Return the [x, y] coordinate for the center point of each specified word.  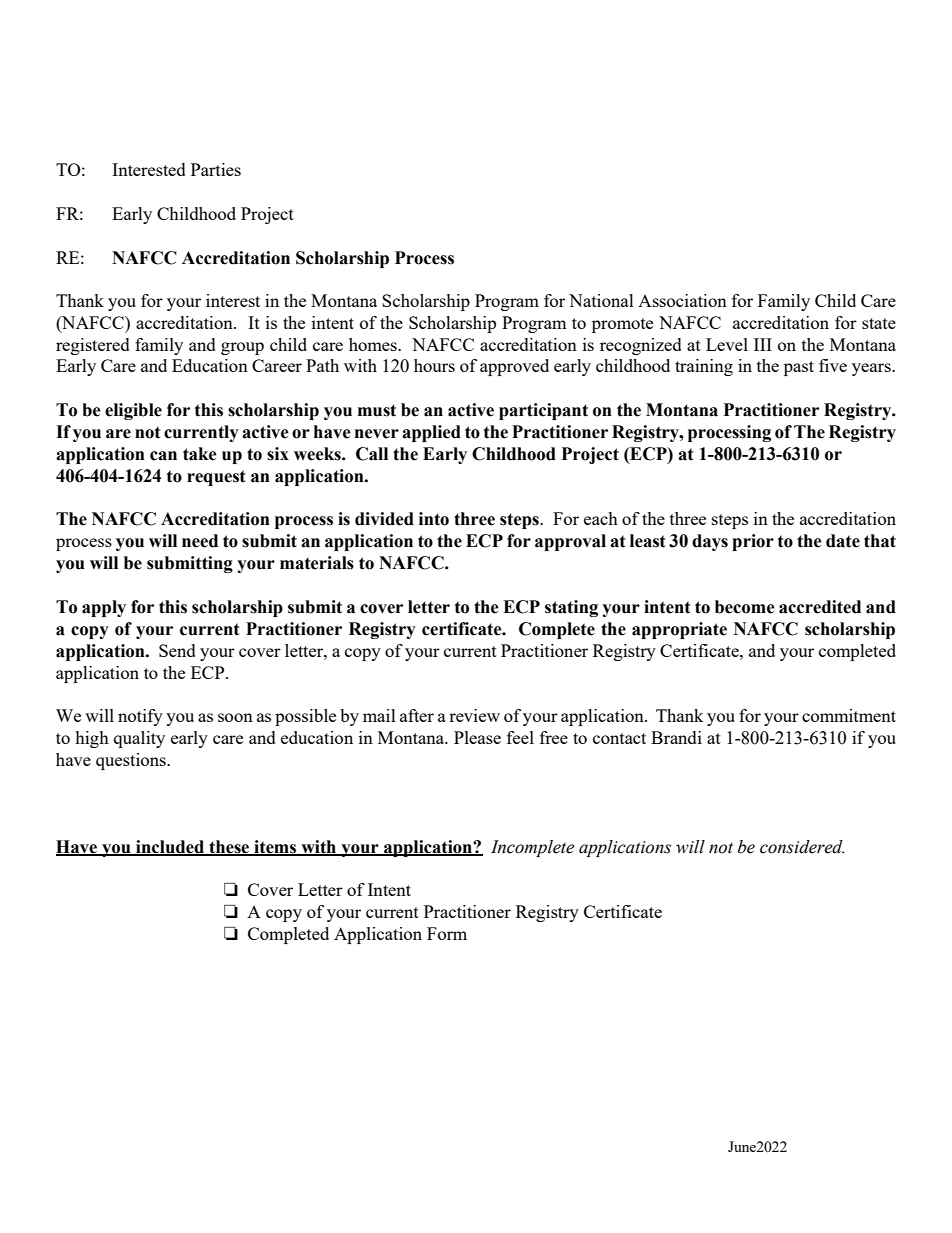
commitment [849, 715]
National [601, 300]
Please [477, 737]
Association [682, 300]
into [434, 519]
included [170, 848]
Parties [216, 169]
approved [514, 367]
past [799, 368]
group [242, 348]
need [200, 541]
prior [753, 542]
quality [139, 739]
